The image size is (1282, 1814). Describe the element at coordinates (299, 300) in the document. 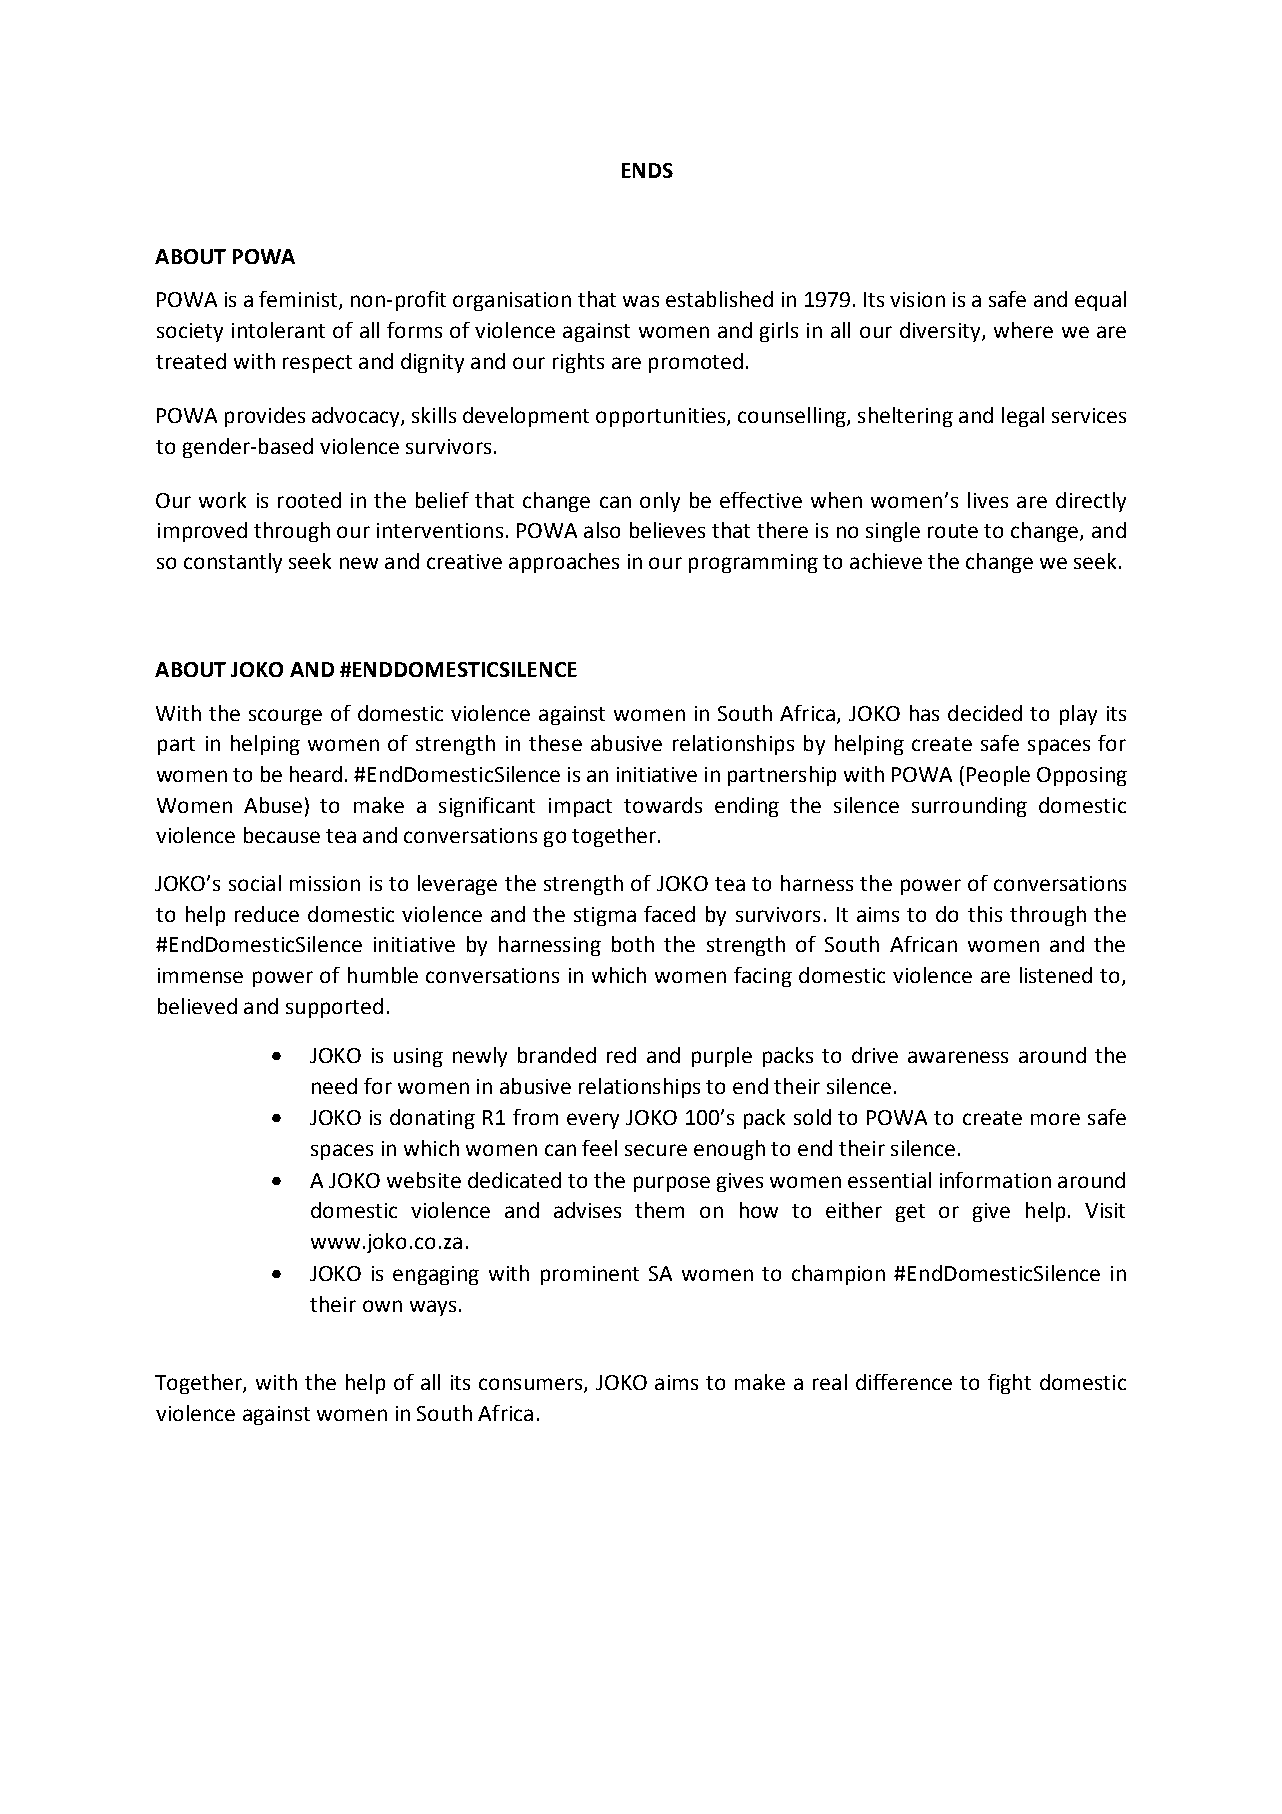

I see `feminist` at that location.
